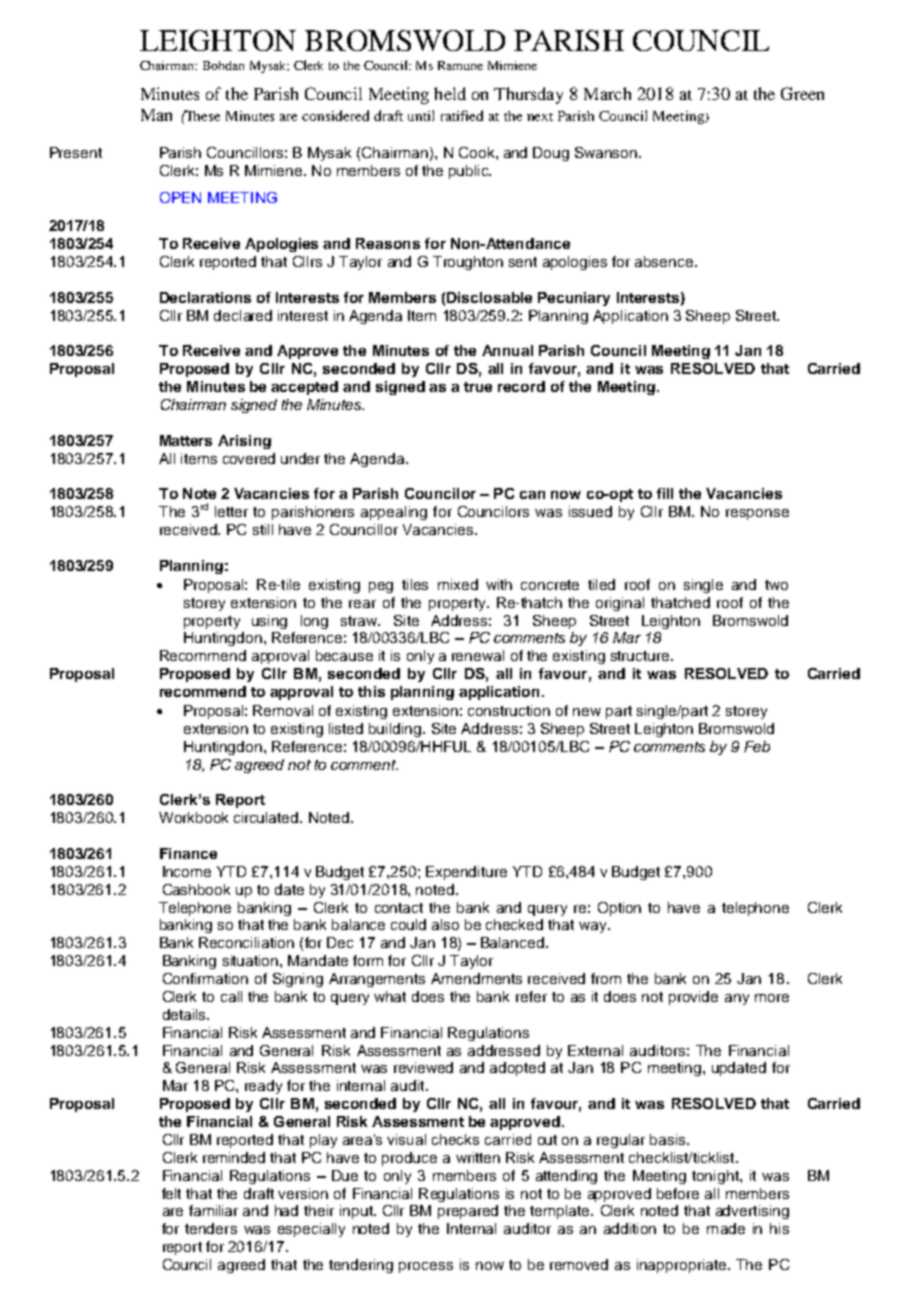  What do you see at coordinates (478, 152) in the image?
I see `Cook` at bounding box center [478, 152].
